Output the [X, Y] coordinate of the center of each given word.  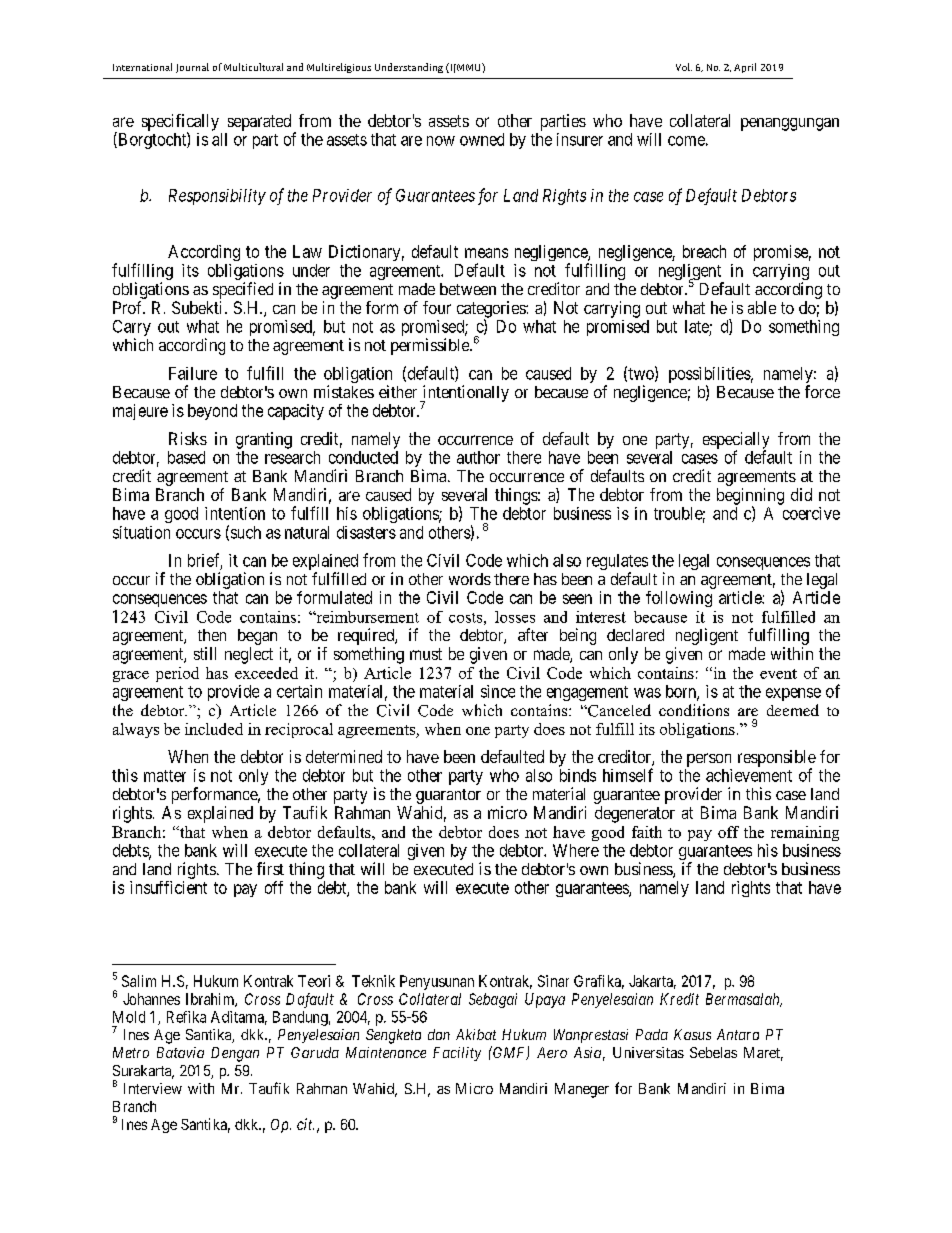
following [679, 599]
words [470, 579]
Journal [192, 68]
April [745, 68]
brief [205, 561]
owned [482, 139]
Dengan [235, 1054]
